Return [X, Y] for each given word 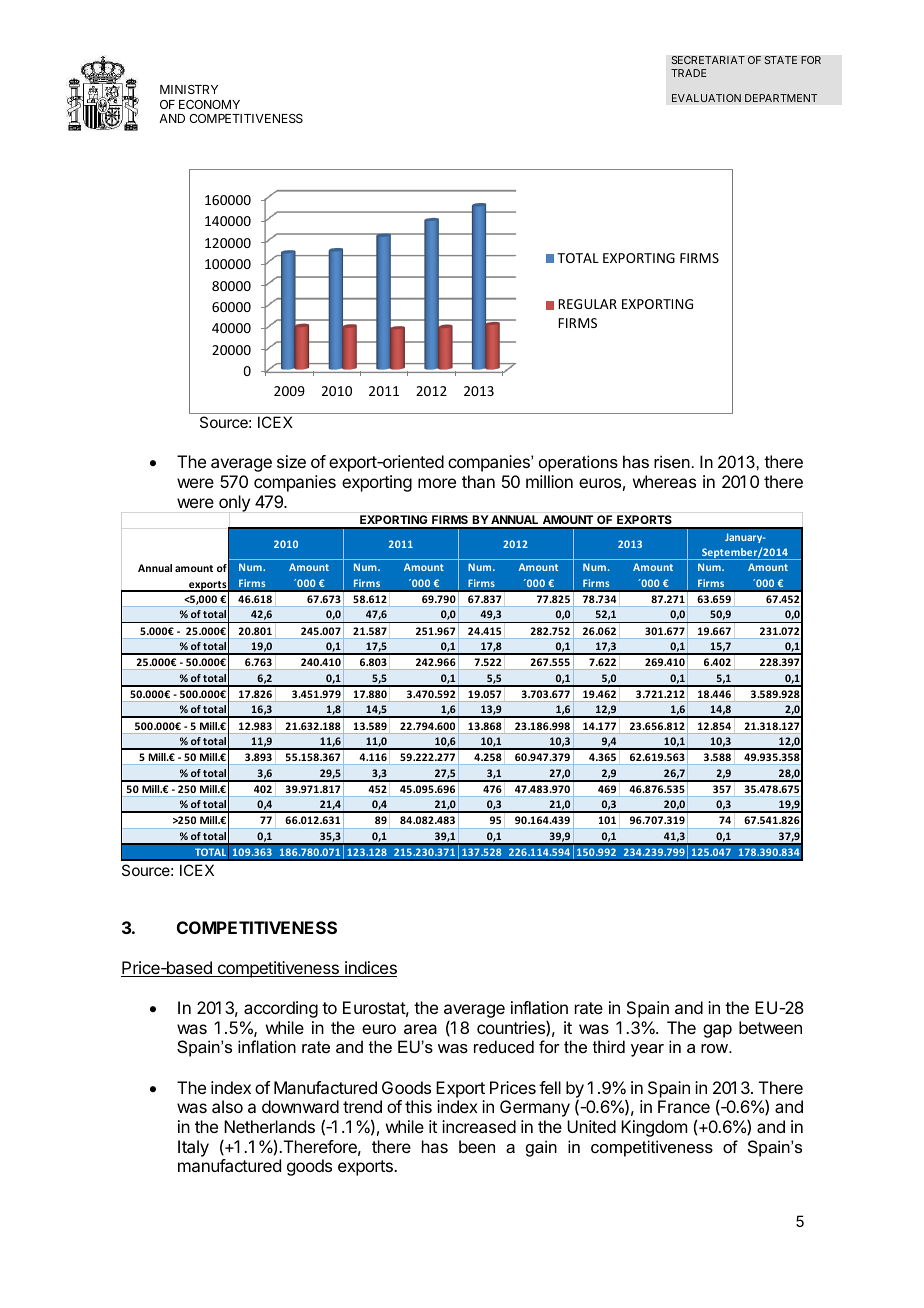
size [291, 461]
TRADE [689, 73]
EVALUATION [706, 98]
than [478, 481]
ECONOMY [209, 104]
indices [370, 969]
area [420, 1029]
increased [479, 1126]
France [684, 1106]
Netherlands [269, 1126]
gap [717, 1031]
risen [672, 461]
